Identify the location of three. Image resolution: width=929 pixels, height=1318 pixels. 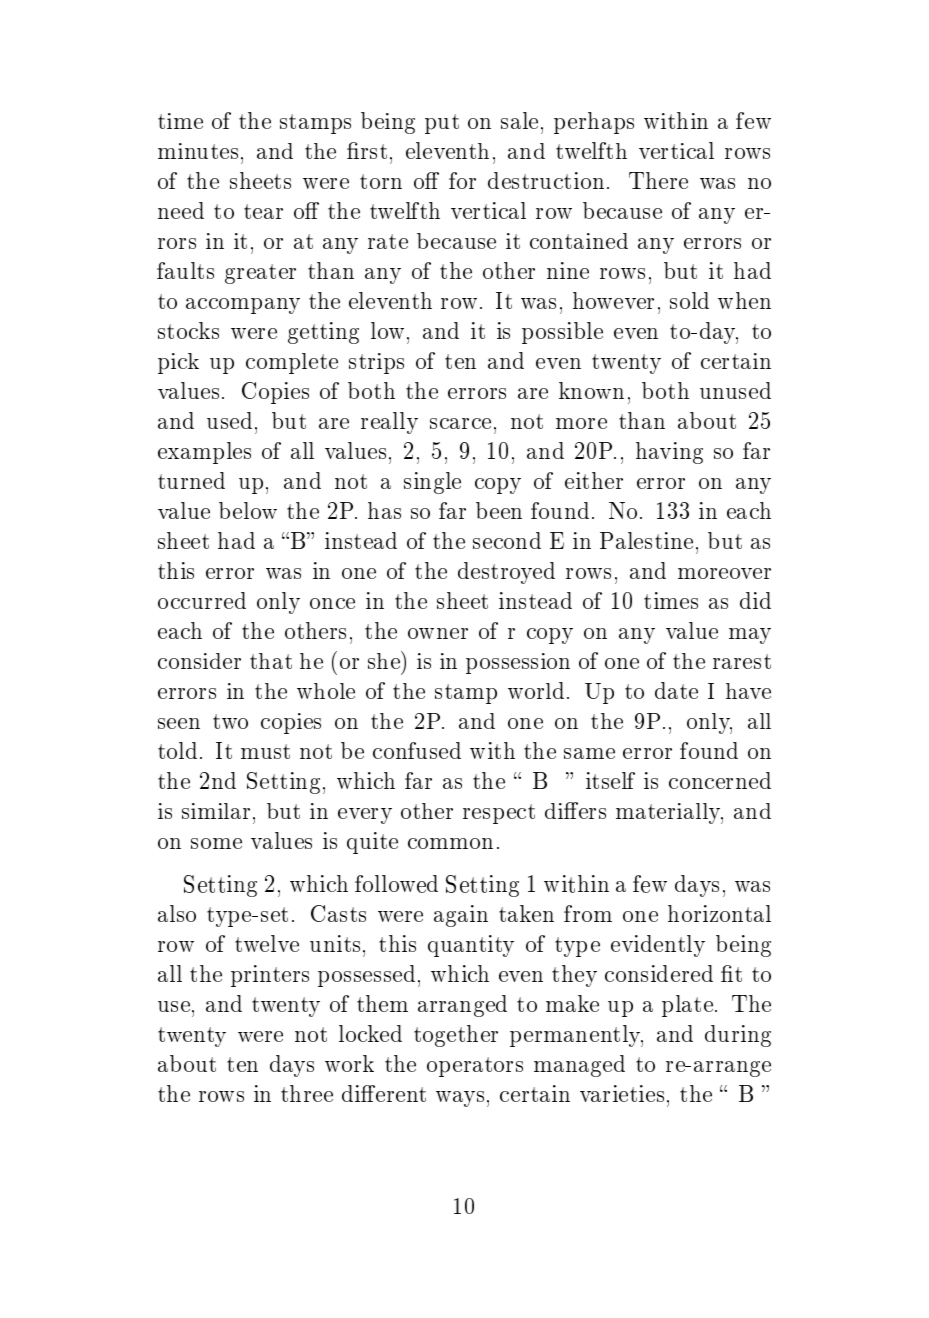
(307, 1093).
